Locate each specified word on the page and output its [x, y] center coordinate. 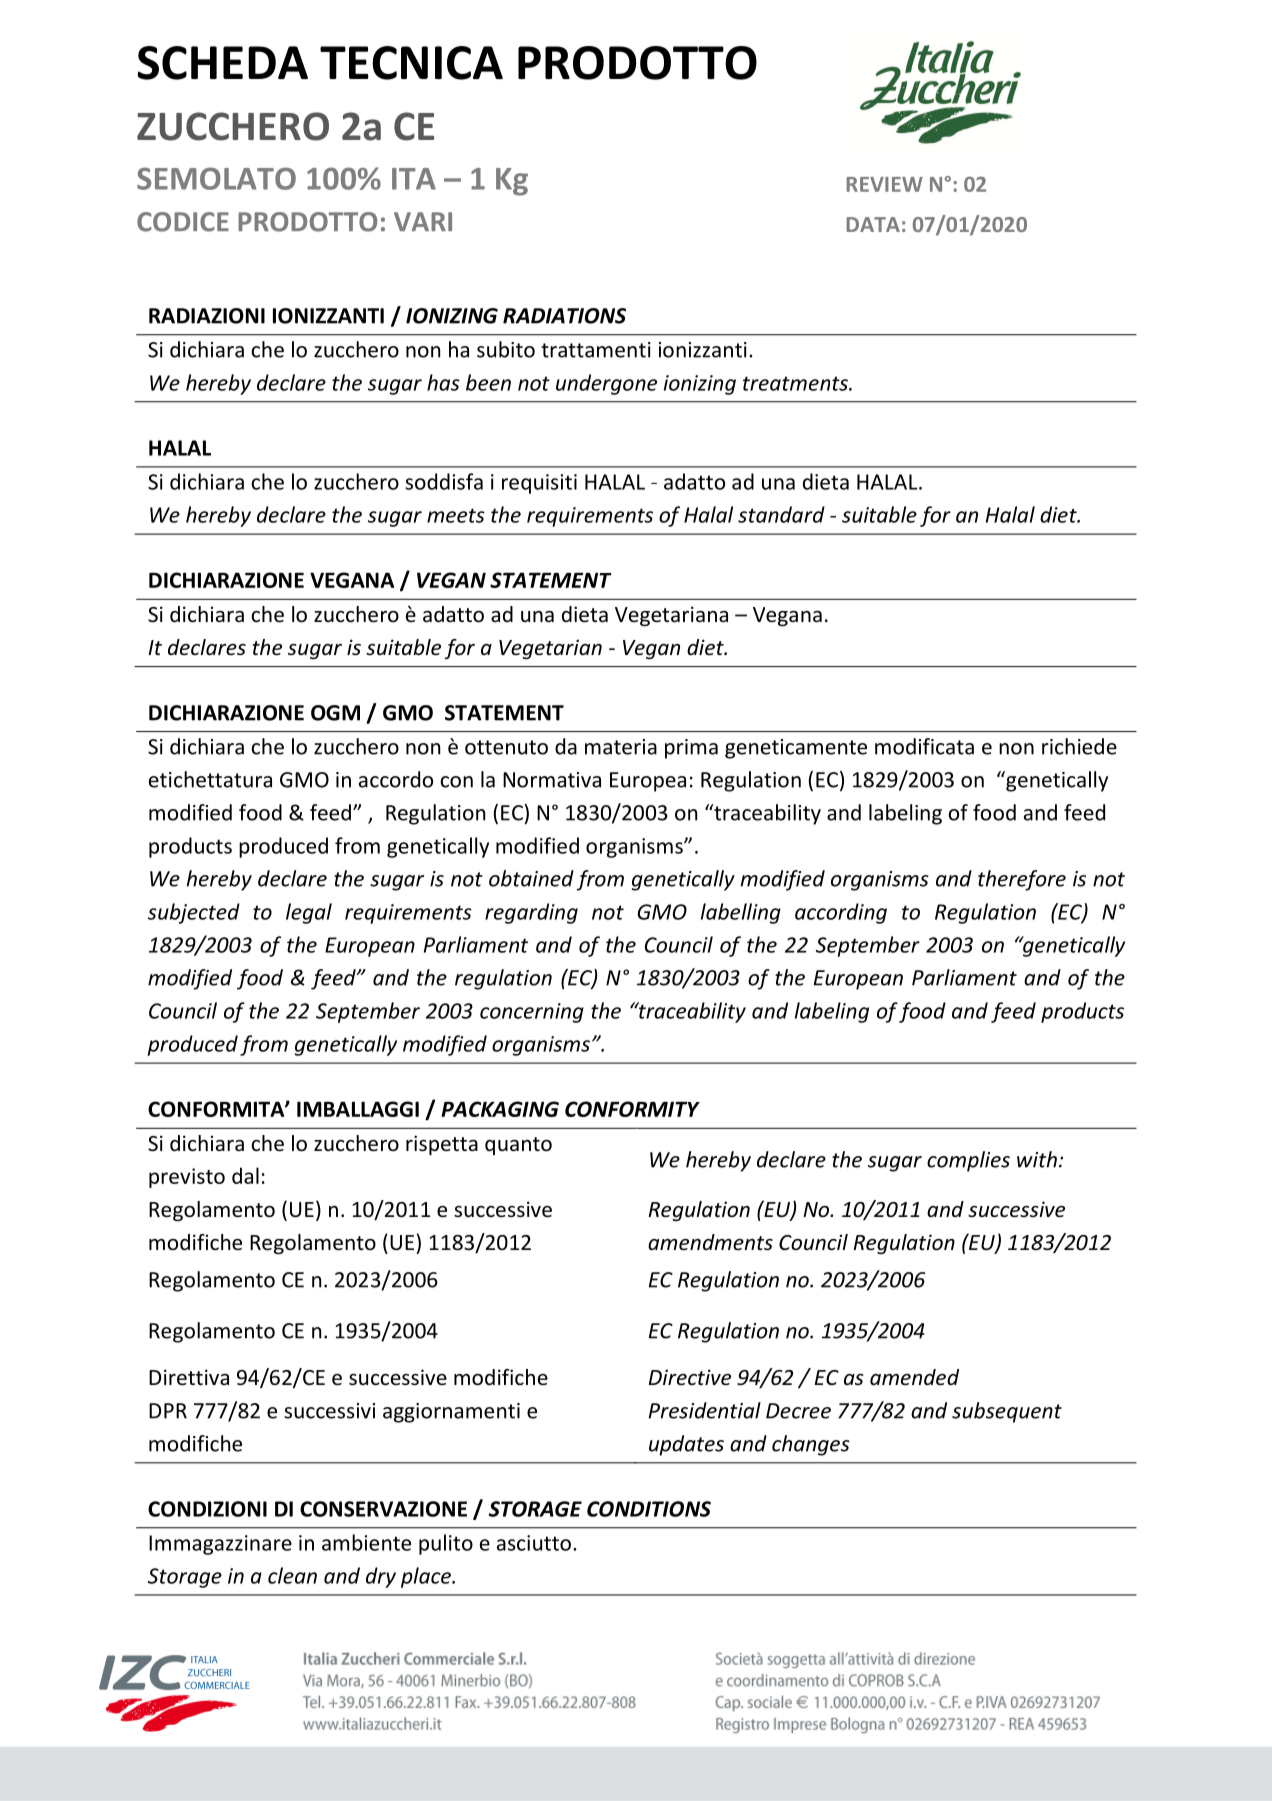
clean [292, 1575]
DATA [873, 224]
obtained [531, 878]
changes [811, 1445]
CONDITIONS [649, 1509]
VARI [423, 221]
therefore [1022, 880]
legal [309, 913]
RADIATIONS [564, 316]
